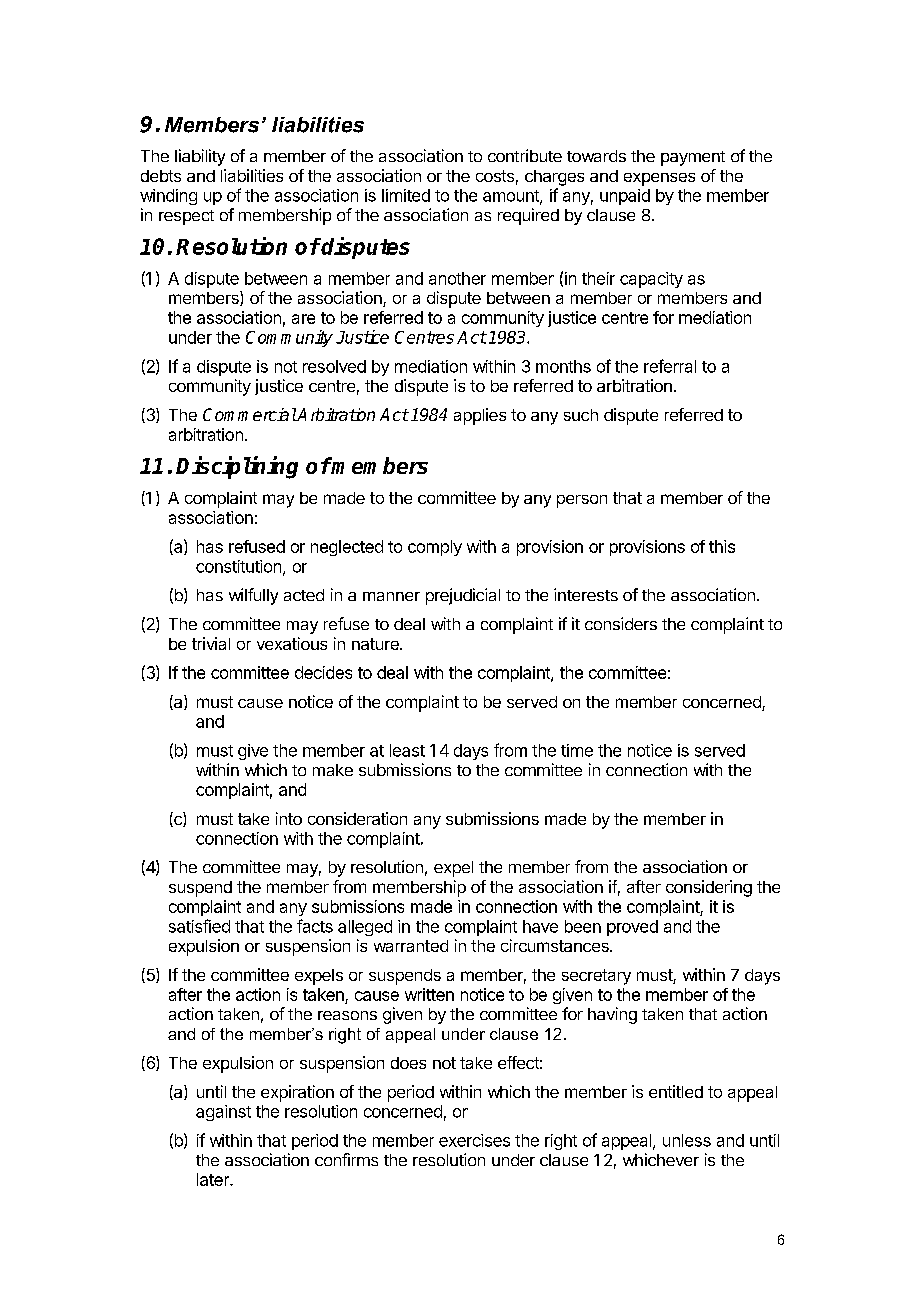 This image has height=1308, width=924. What do you see at coordinates (376, 644) in the image?
I see `nature` at bounding box center [376, 644].
